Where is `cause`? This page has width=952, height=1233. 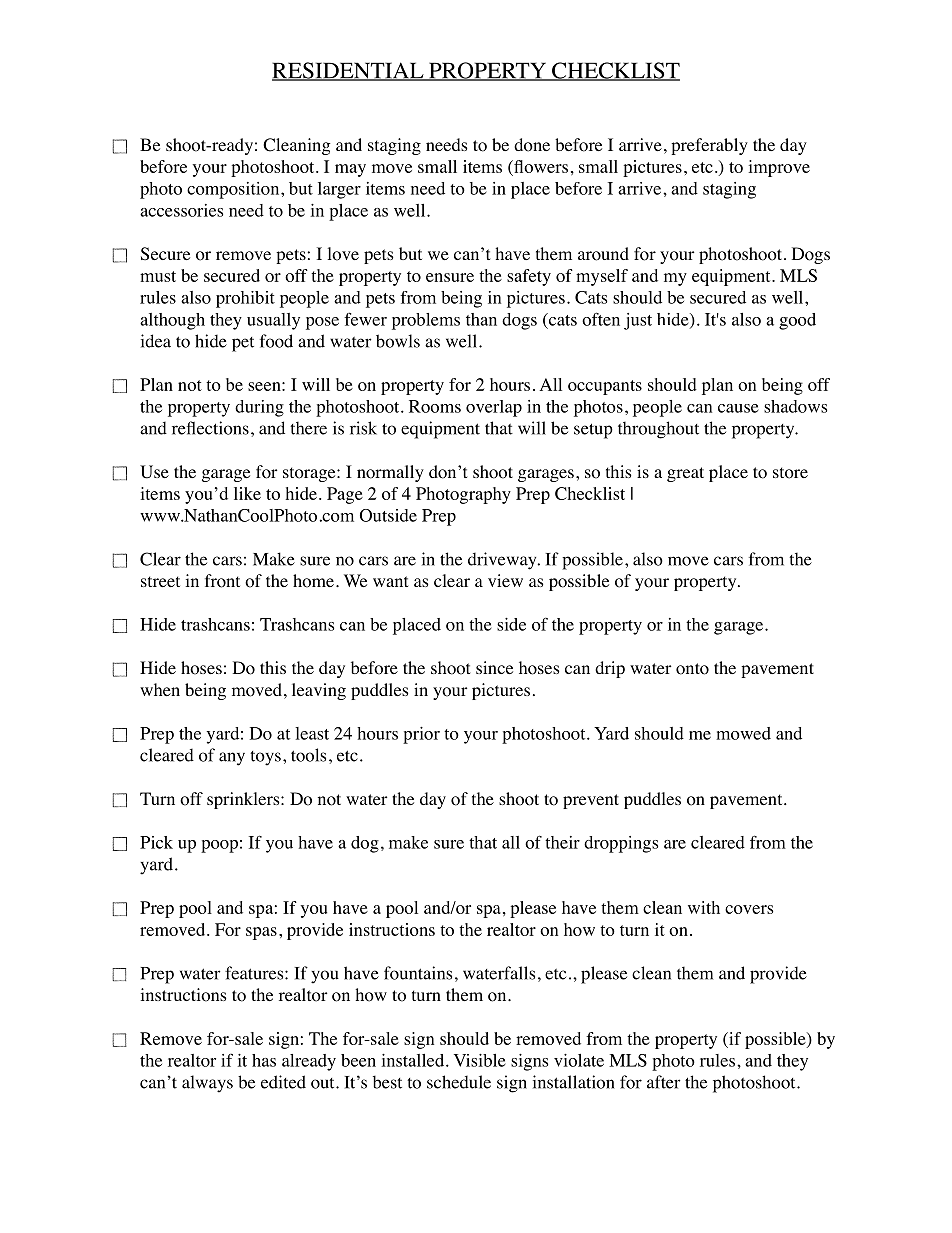 cause is located at coordinates (738, 408).
